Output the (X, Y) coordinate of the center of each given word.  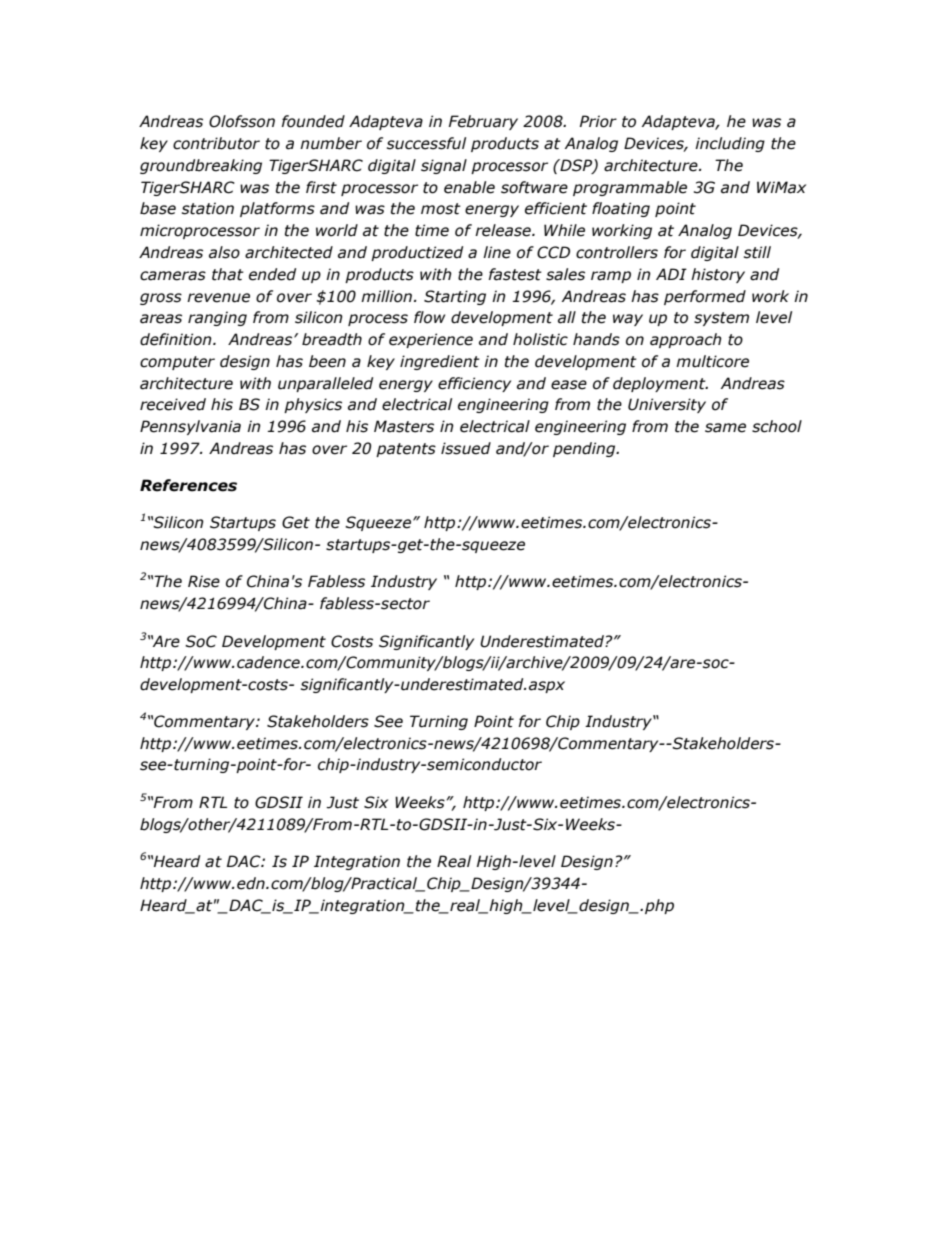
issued (466, 448)
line (497, 252)
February (483, 122)
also (224, 252)
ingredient (440, 362)
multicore (712, 361)
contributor (216, 143)
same (725, 428)
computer (177, 363)
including (730, 144)
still (757, 252)
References (188, 485)
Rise (204, 581)
